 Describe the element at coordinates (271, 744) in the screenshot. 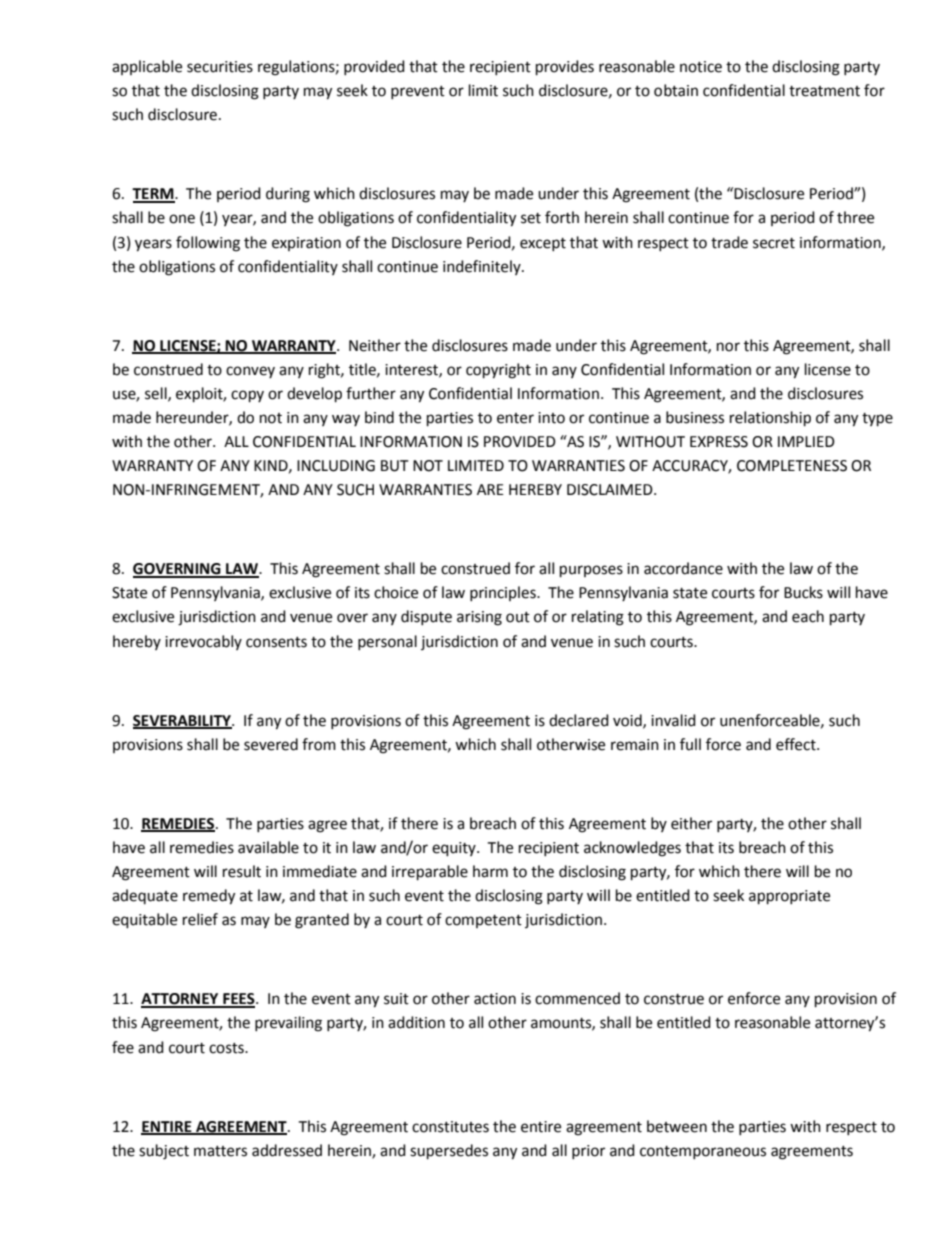

I see `severed` at that location.
